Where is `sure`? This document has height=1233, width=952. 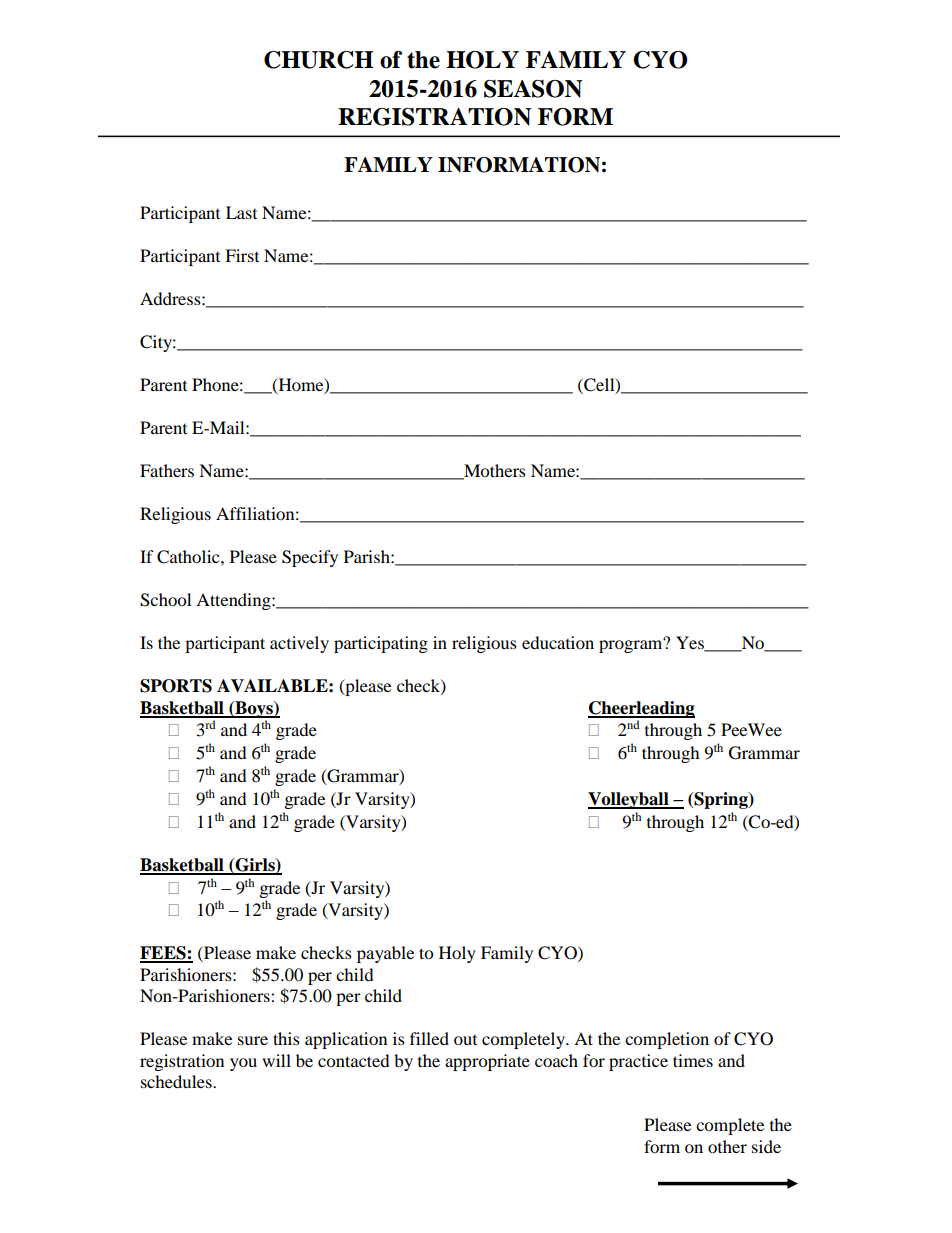
sure is located at coordinates (253, 1040).
